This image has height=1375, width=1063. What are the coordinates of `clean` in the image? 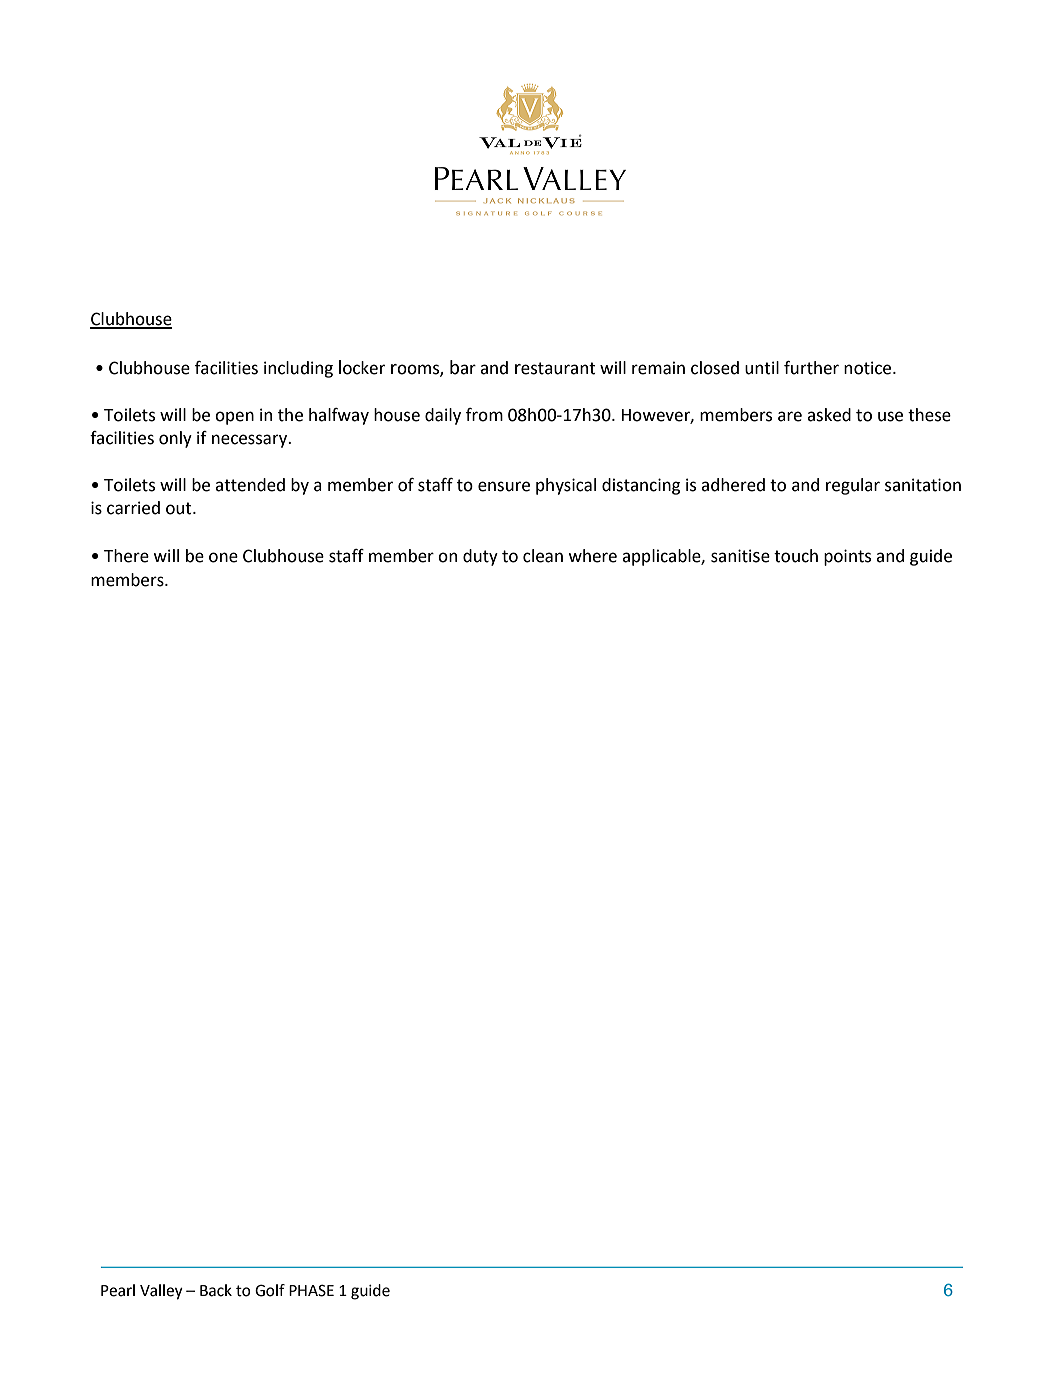 It's located at (543, 556).
